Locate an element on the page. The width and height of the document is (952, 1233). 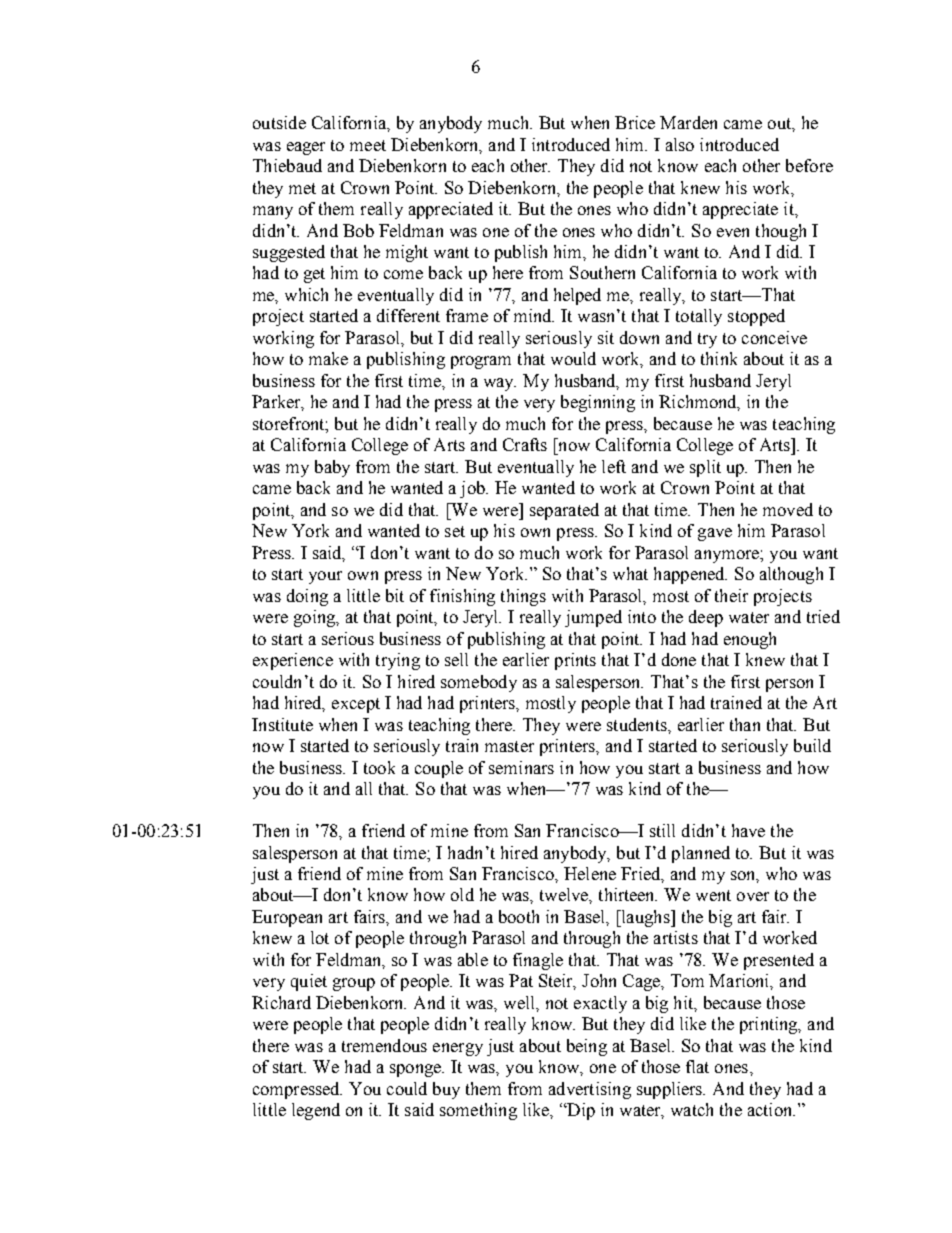
lot is located at coordinates (320, 937).
